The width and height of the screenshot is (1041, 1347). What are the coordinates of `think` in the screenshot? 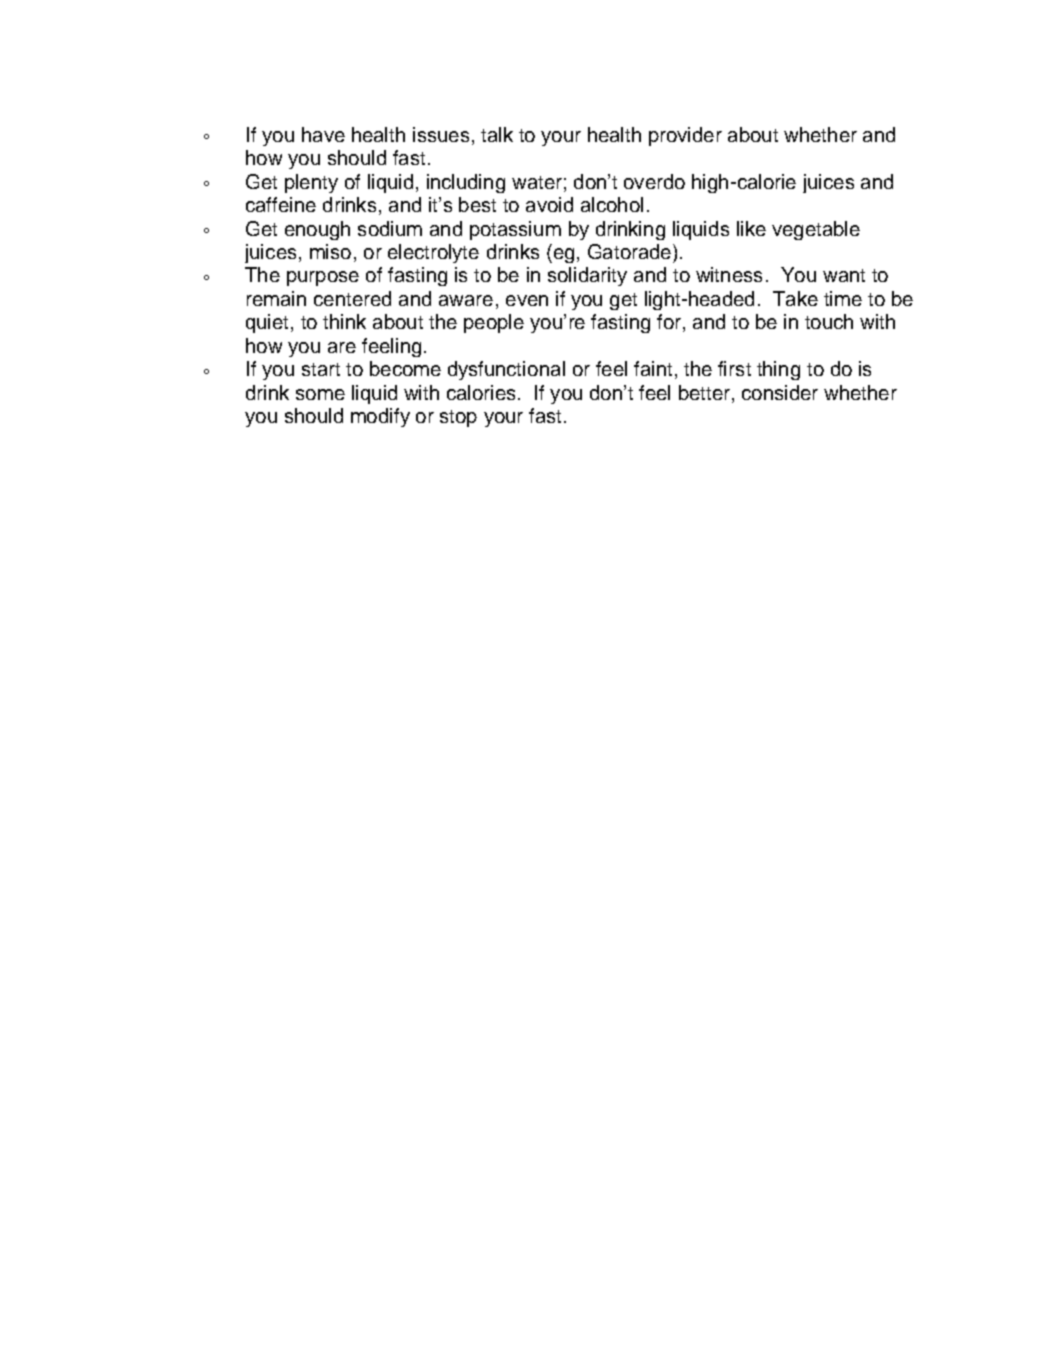 It's located at (344, 321).
